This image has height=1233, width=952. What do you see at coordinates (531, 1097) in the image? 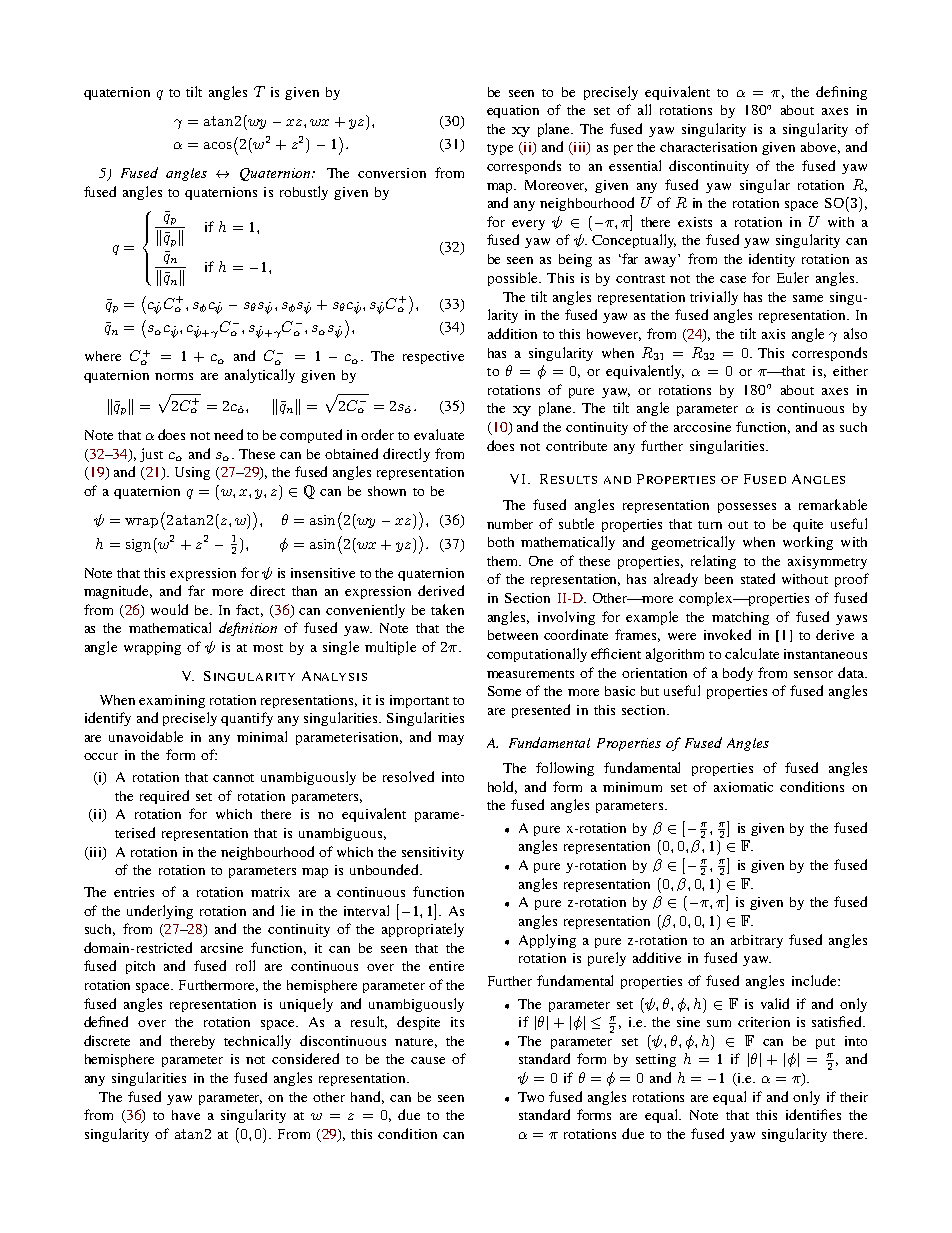
I see `Two` at bounding box center [531, 1097].
